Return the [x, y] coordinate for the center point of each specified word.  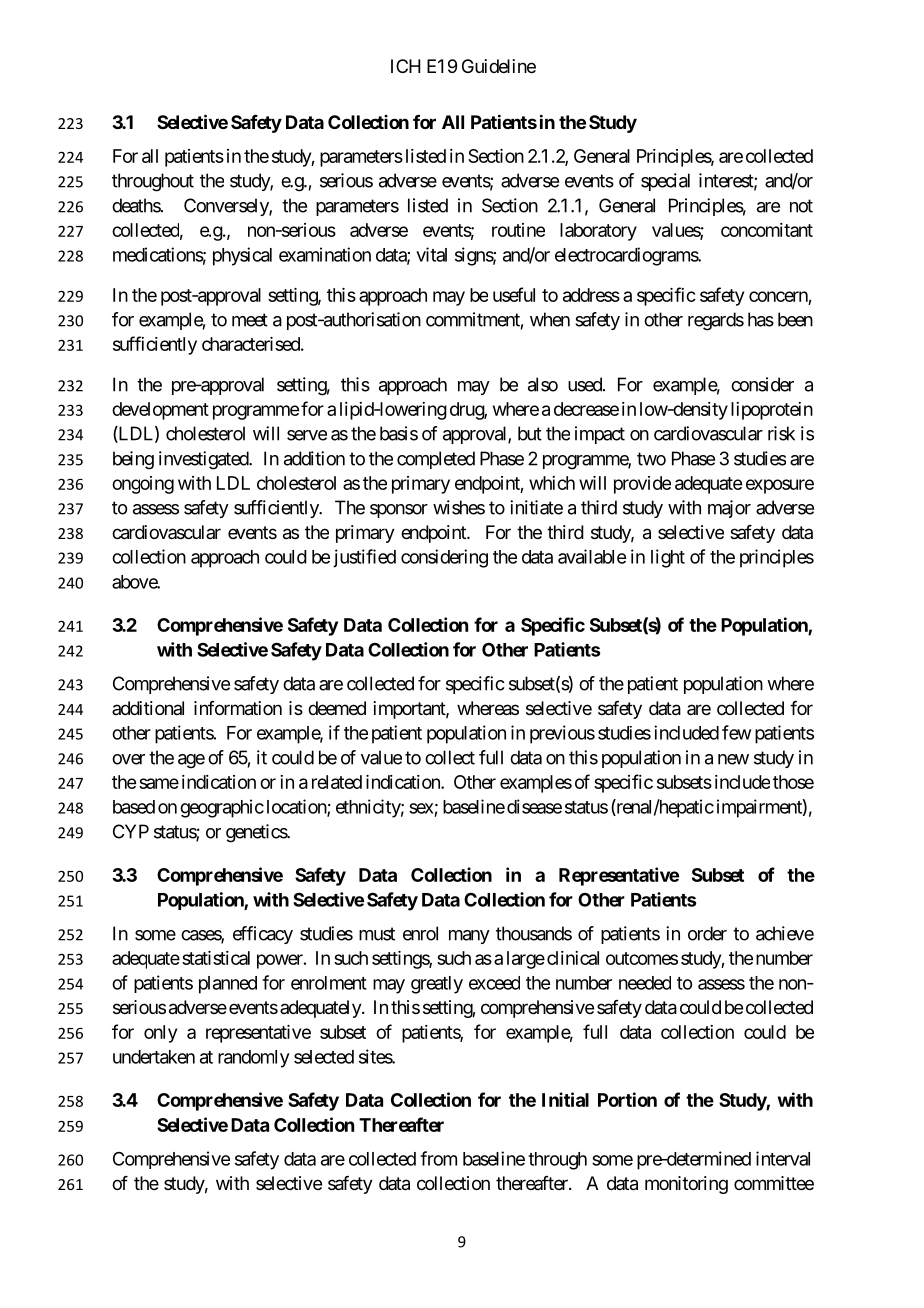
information [238, 708]
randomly [254, 1059]
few [736, 732]
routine [518, 230]
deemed [337, 708]
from [438, 1158]
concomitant [767, 230]
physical [242, 256]
